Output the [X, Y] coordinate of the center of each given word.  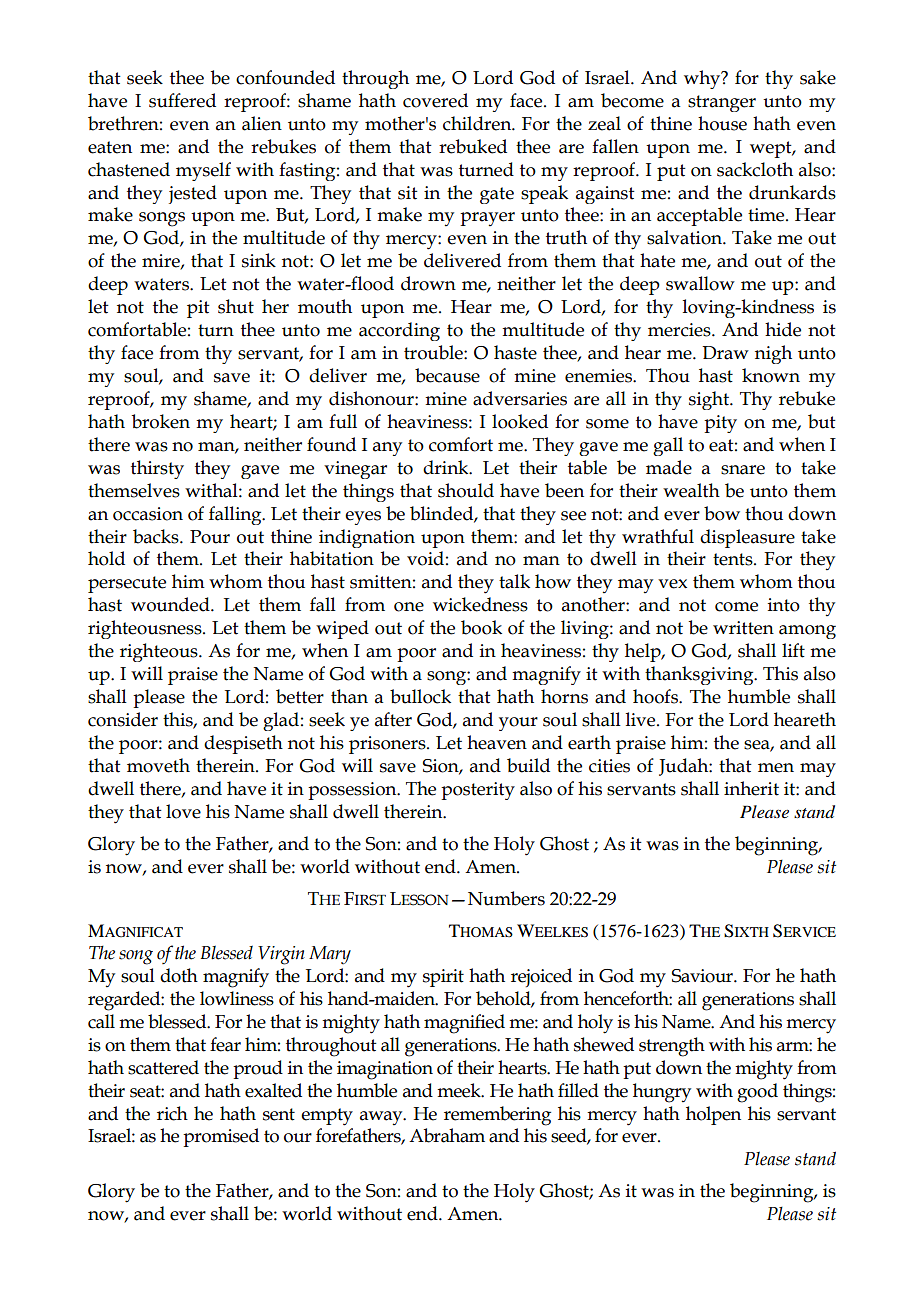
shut [236, 306]
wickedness [480, 604]
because [447, 375]
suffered [182, 100]
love [183, 811]
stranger [722, 103]
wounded [171, 604]
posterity [478, 791]
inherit [751, 788]
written [743, 628]
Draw [725, 353]
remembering [497, 1116]
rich [172, 1113]
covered [435, 100]
